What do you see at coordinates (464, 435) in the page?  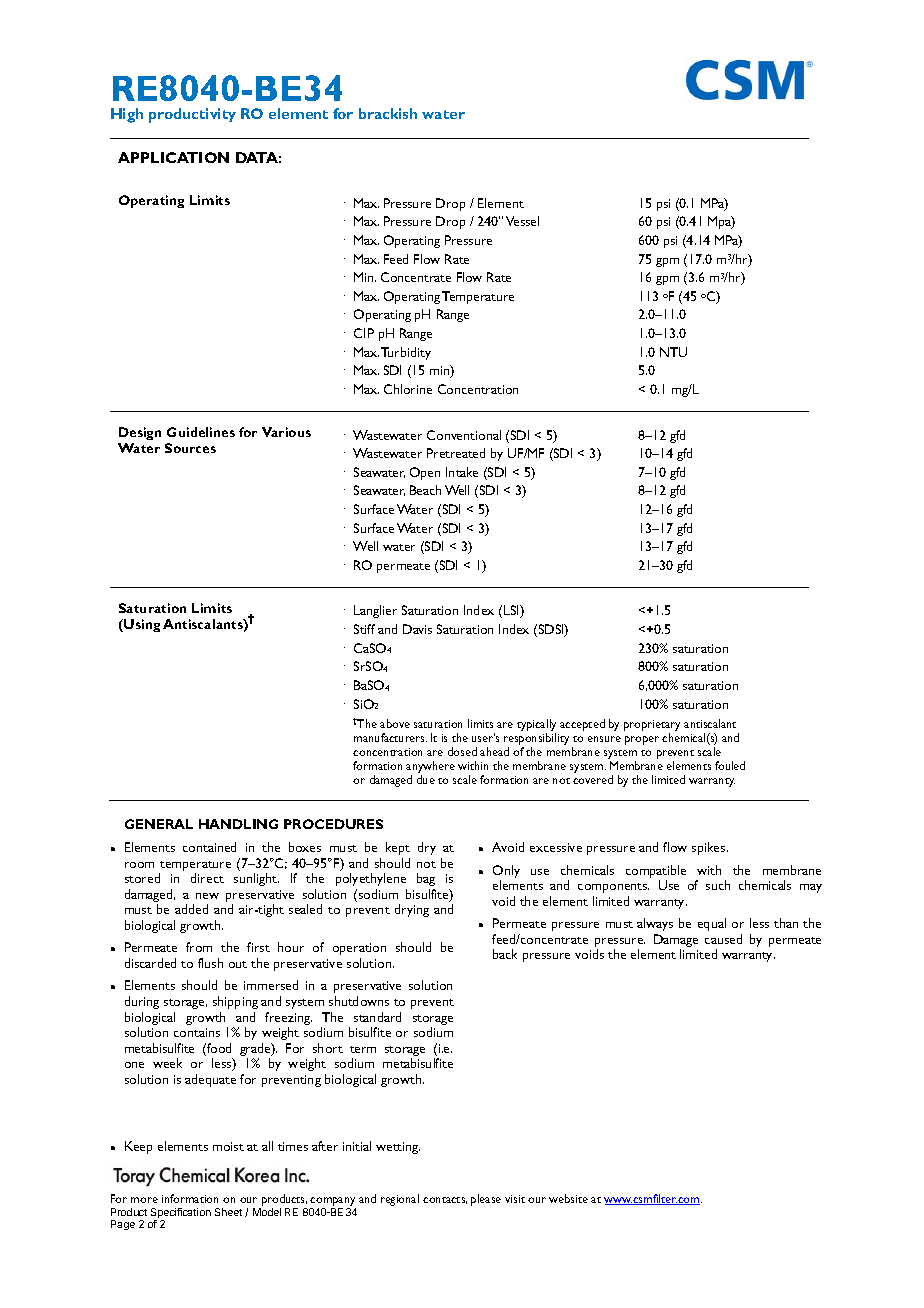 I see `Conventional` at bounding box center [464, 435].
